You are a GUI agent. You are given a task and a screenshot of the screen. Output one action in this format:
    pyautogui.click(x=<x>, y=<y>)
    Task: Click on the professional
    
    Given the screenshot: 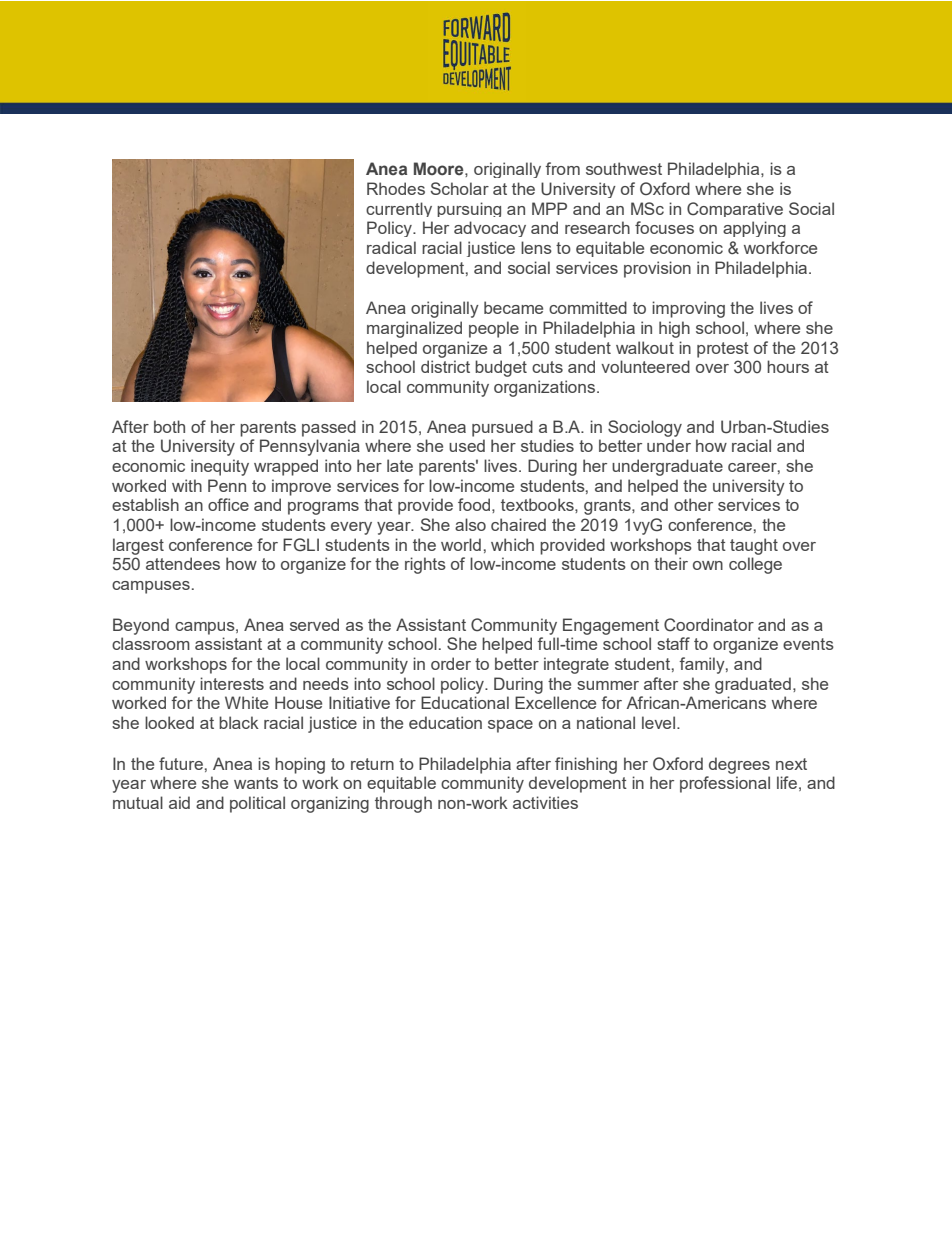 What is the action you would take?
    pyautogui.click(x=725, y=784)
